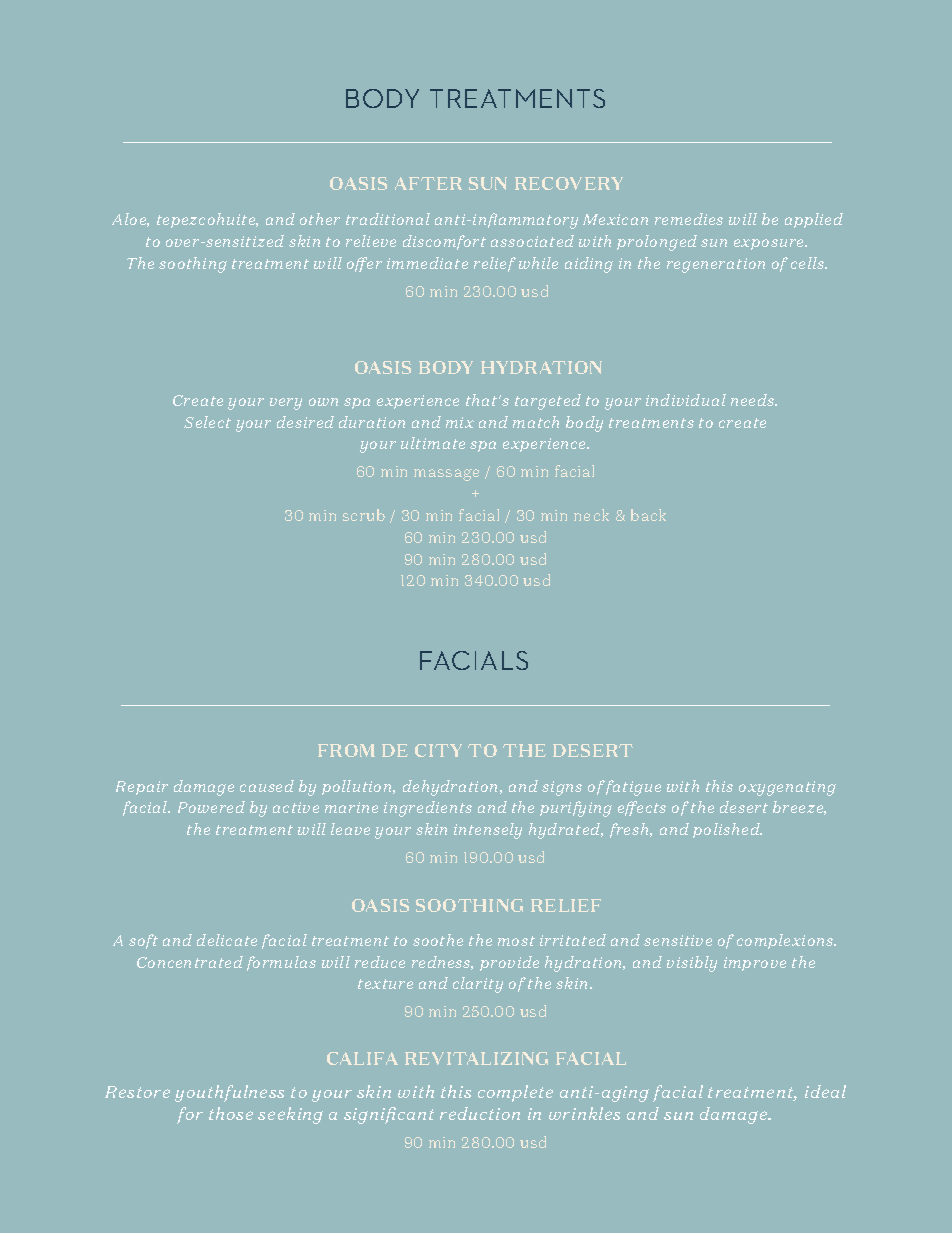 The image size is (952, 1233). I want to click on intensely, so click(488, 831).
